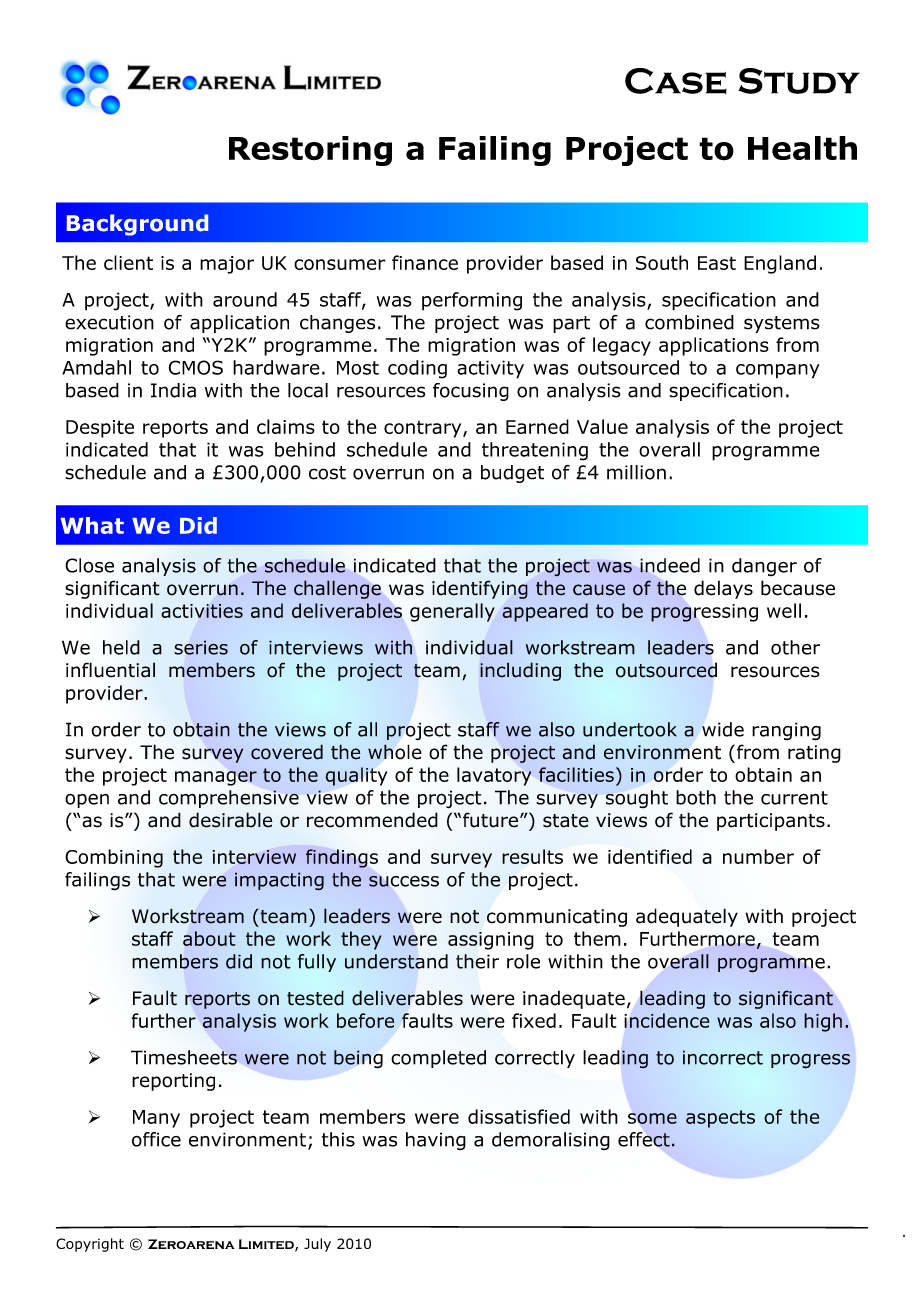 The image size is (924, 1308). What do you see at coordinates (201, 647) in the screenshot?
I see `series` at bounding box center [201, 647].
